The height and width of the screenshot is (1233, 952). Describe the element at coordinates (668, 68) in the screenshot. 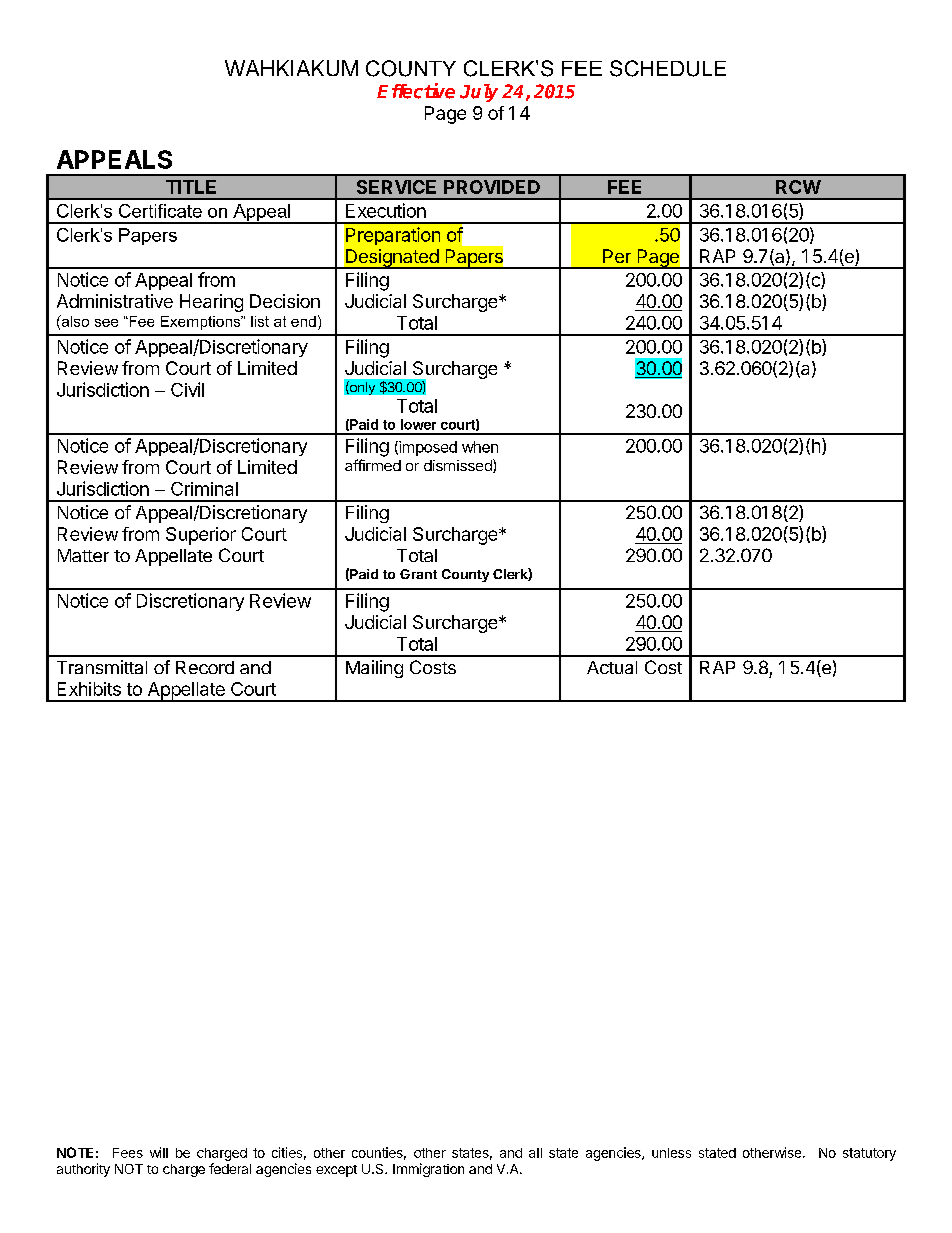

I see `SCHEDULE` at that location.
